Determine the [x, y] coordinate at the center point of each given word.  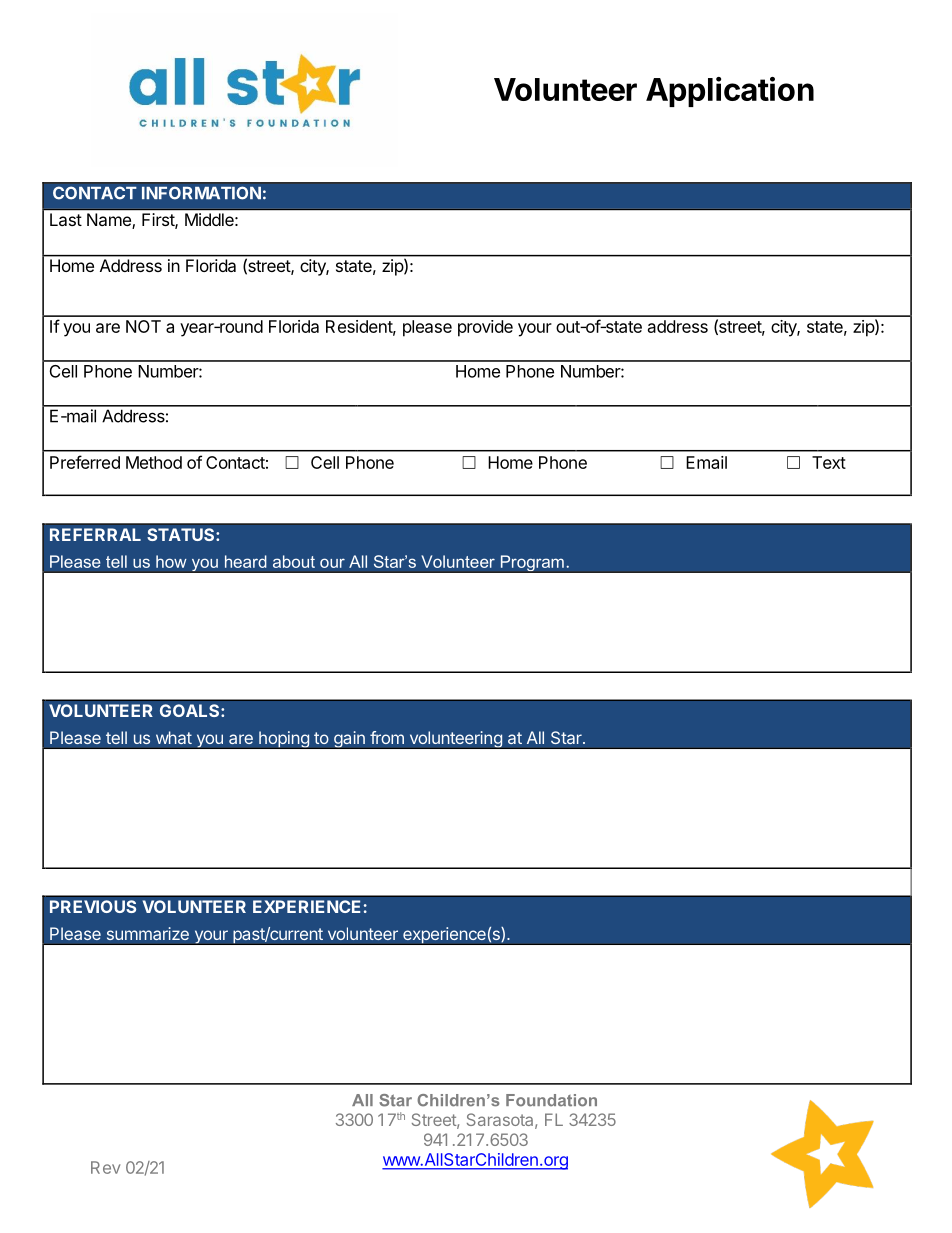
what [174, 737]
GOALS [191, 710]
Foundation [551, 1100]
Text [829, 462]
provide [485, 328]
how [171, 561]
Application [730, 92]
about [294, 561]
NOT [143, 326]
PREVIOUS [93, 906]
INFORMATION [201, 193]
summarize [148, 933]
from [387, 737]
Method [154, 462]
